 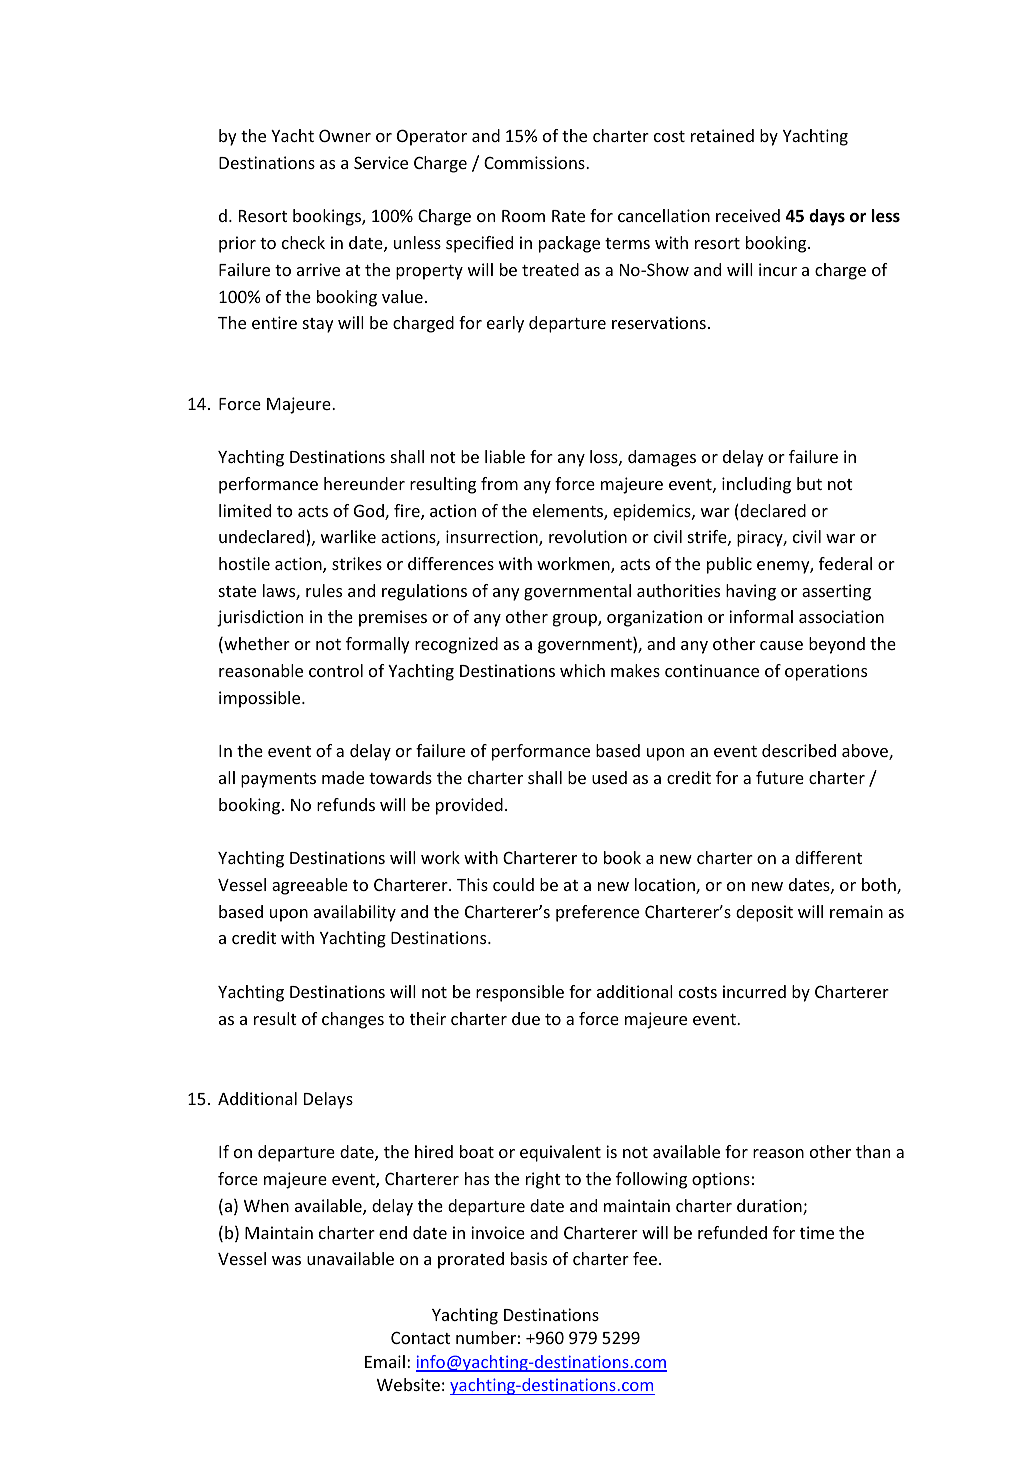 I want to click on basis, so click(x=529, y=1258).
